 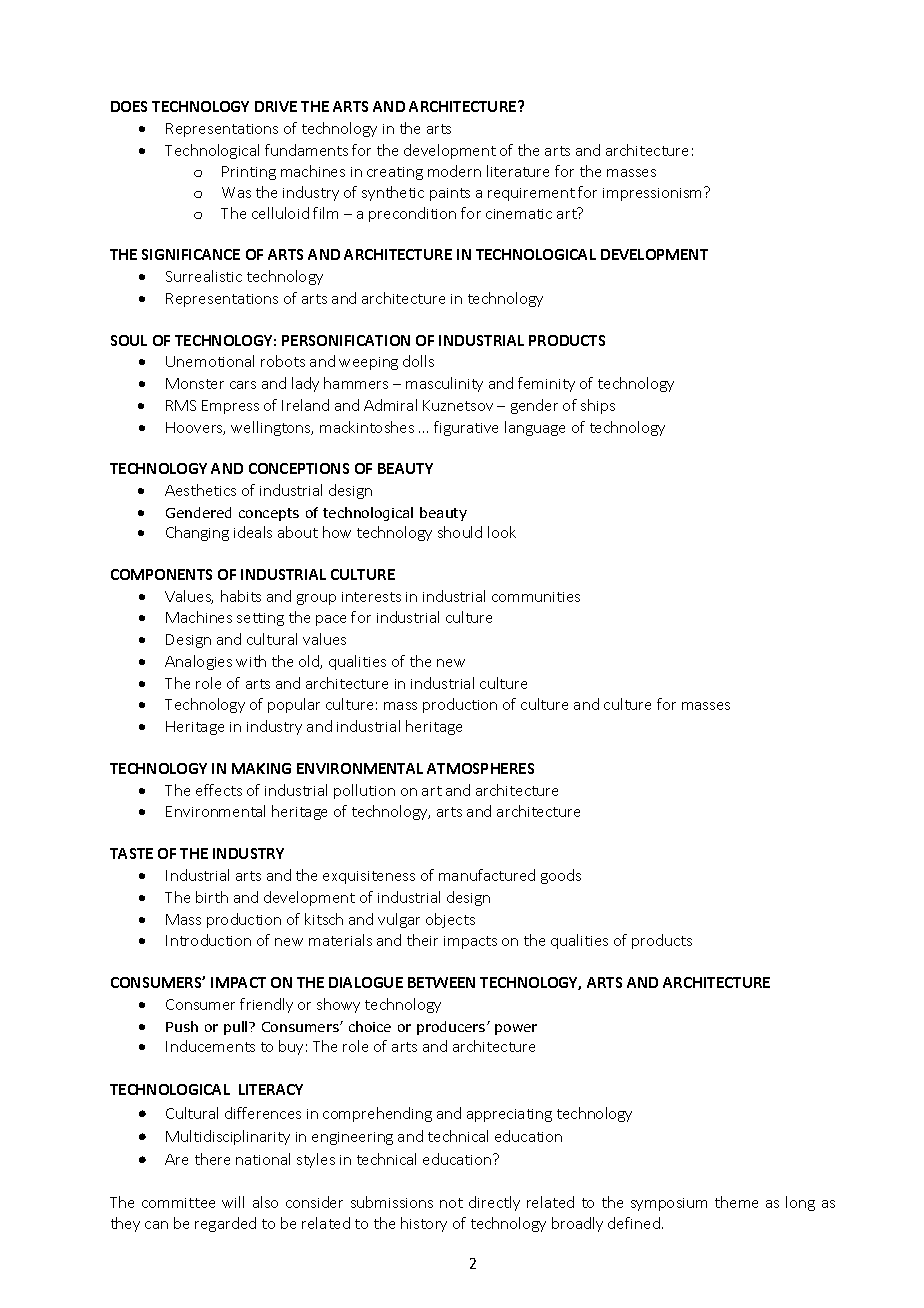 I want to click on communities, so click(x=536, y=597).
